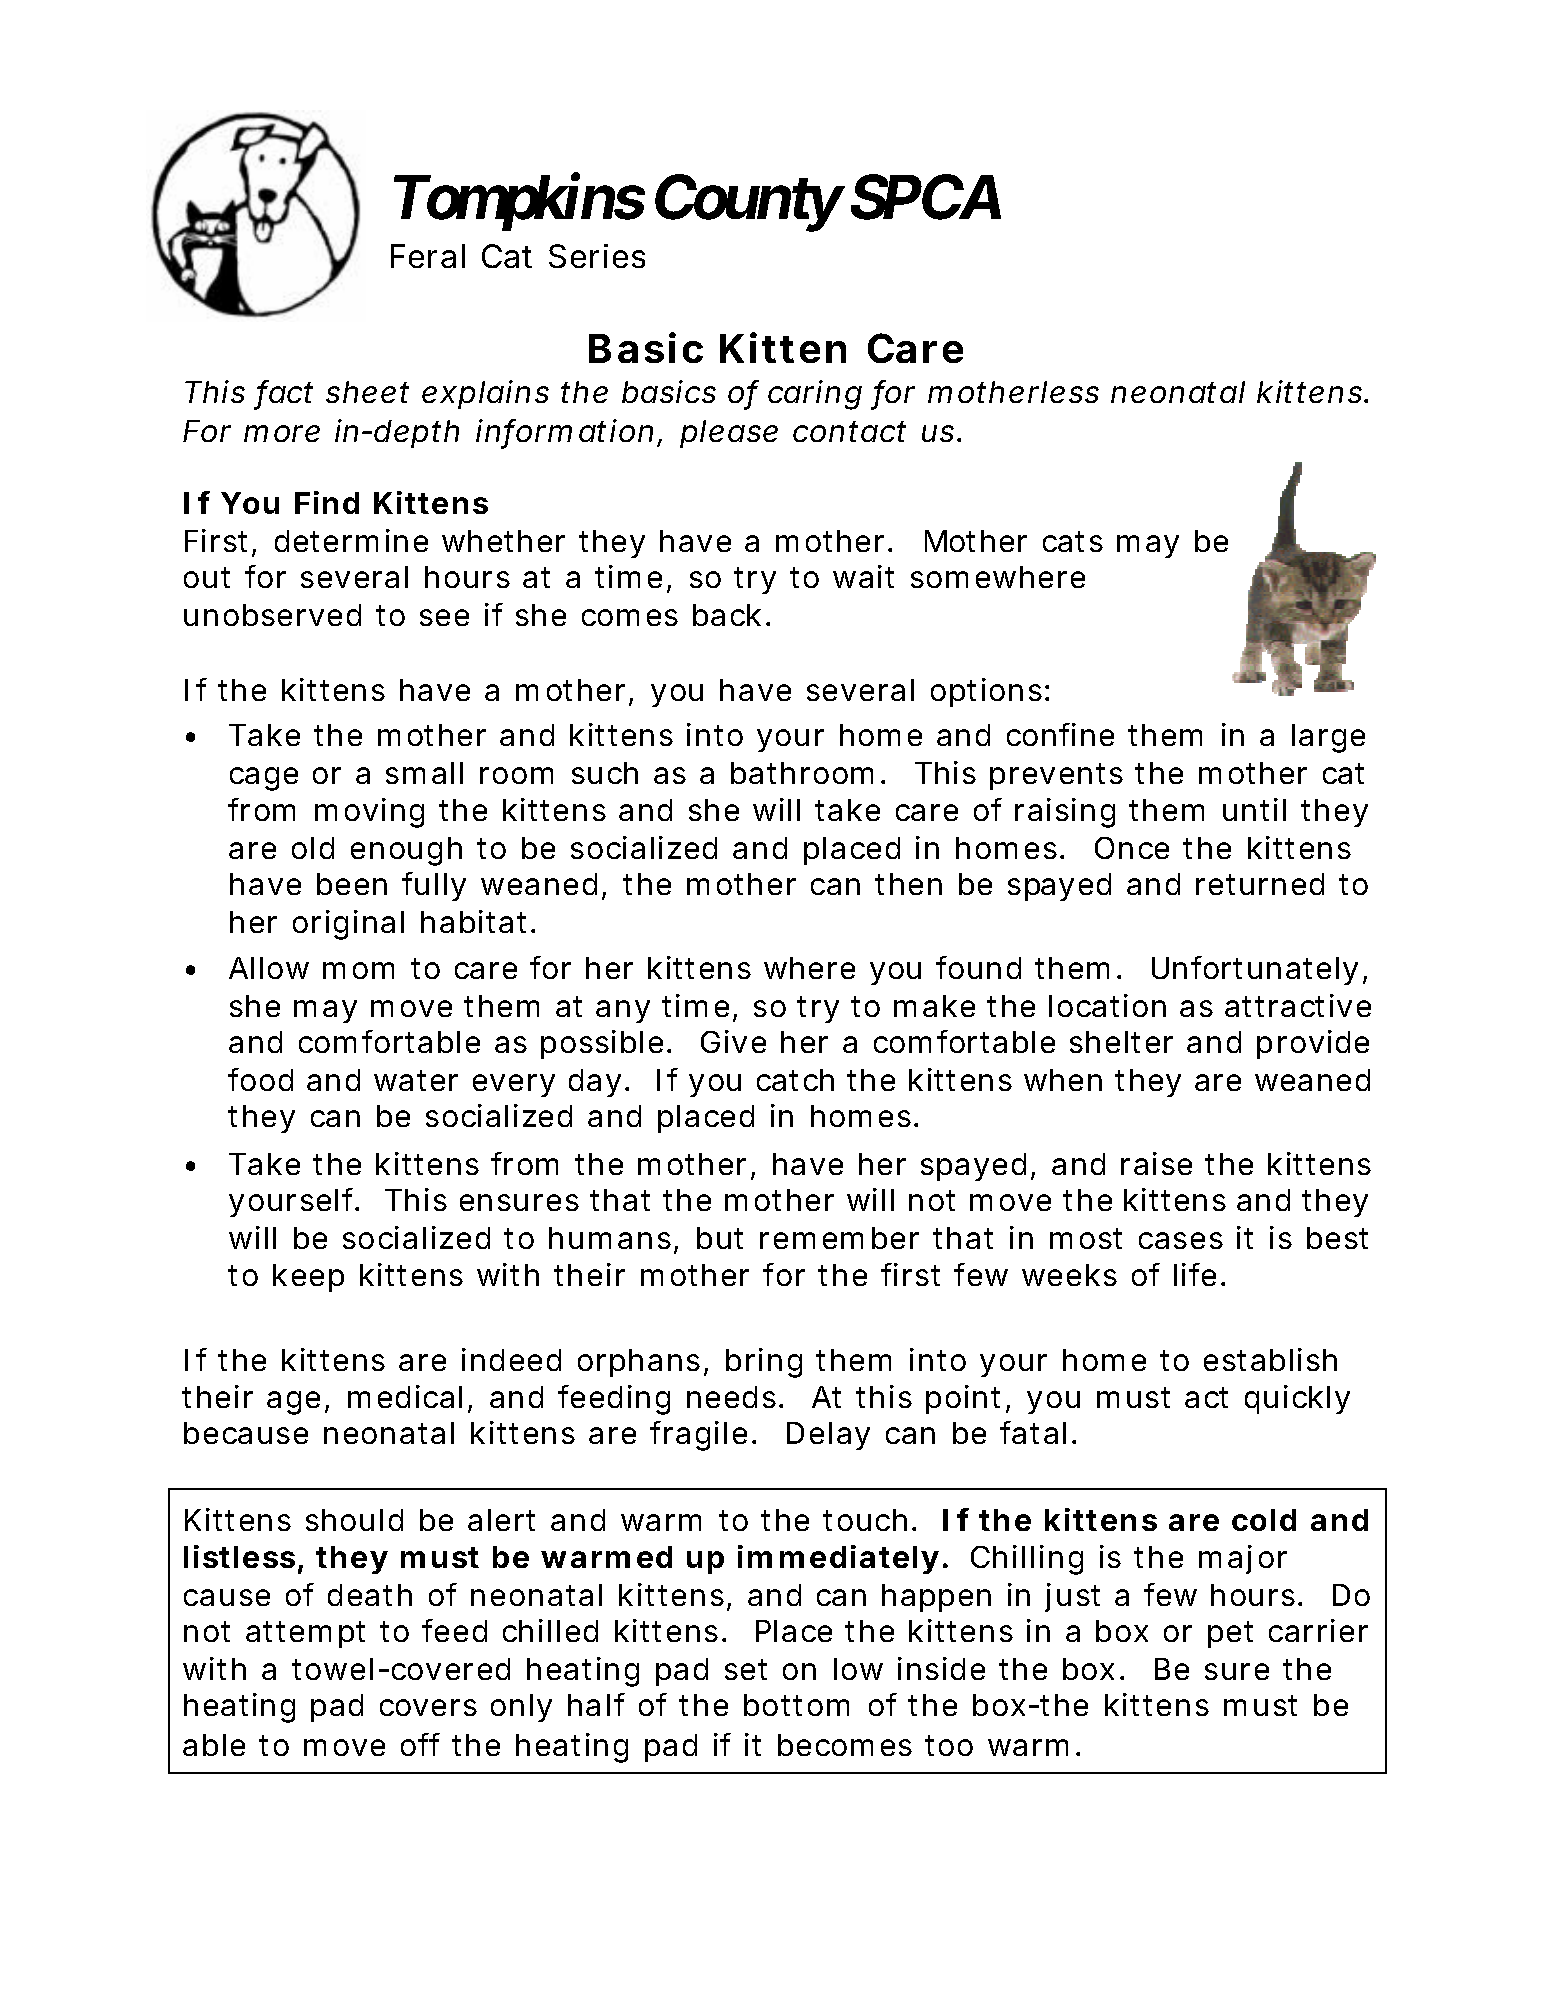 This image has width=1555, height=2012. I want to click on medical, so click(405, 1396).
